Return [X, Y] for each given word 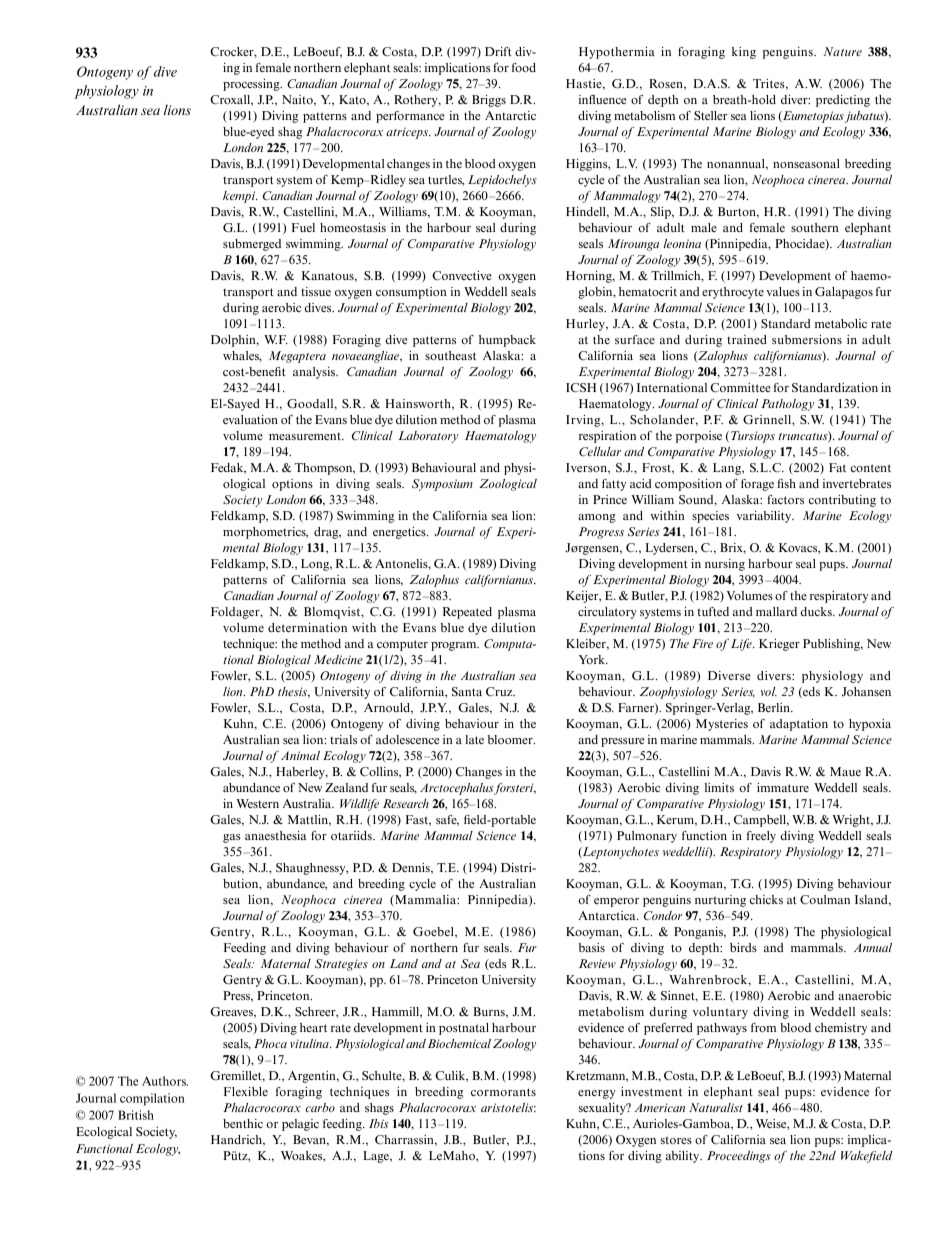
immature [783, 787]
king [744, 53]
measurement [306, 436]
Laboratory [428, 437]
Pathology [787, 405]
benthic [243, 1123]
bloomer [511, 739]
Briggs [489, 101]
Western [257, 803]
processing [252, 85]
